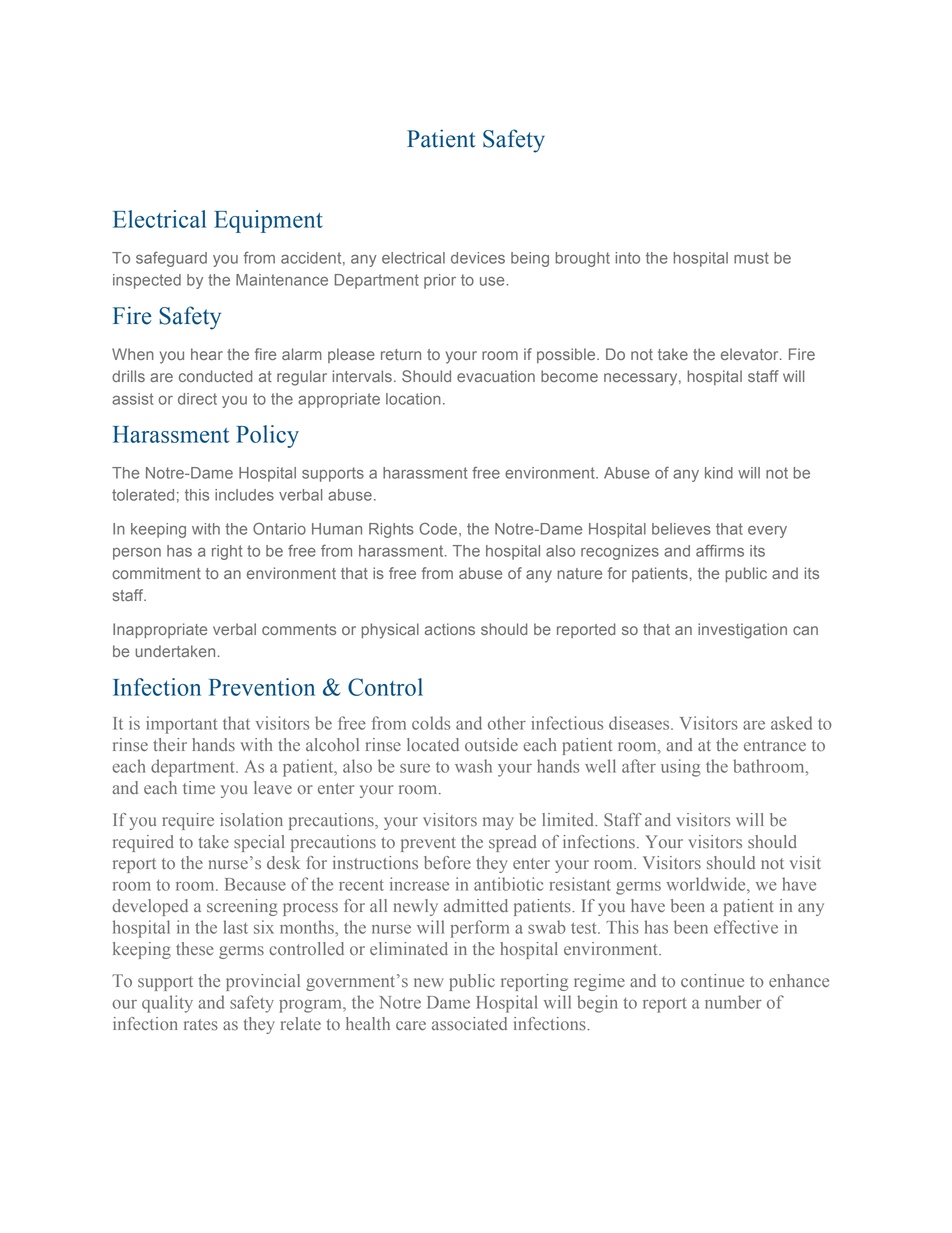 The image size is (952, 1233). I want to click on must, so click(751, 258).
